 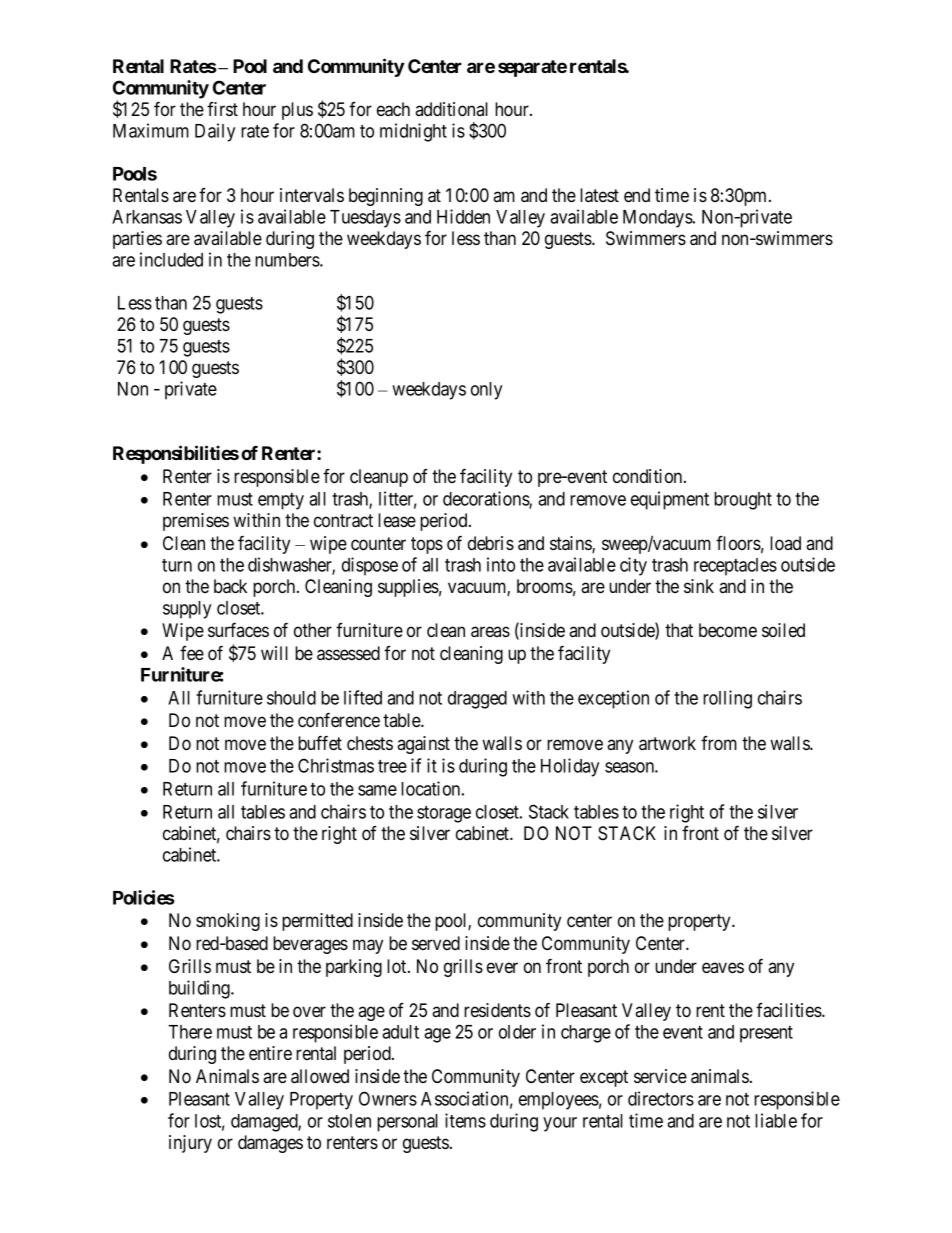 I want to click on eaves, so click(x=723, y=967).
